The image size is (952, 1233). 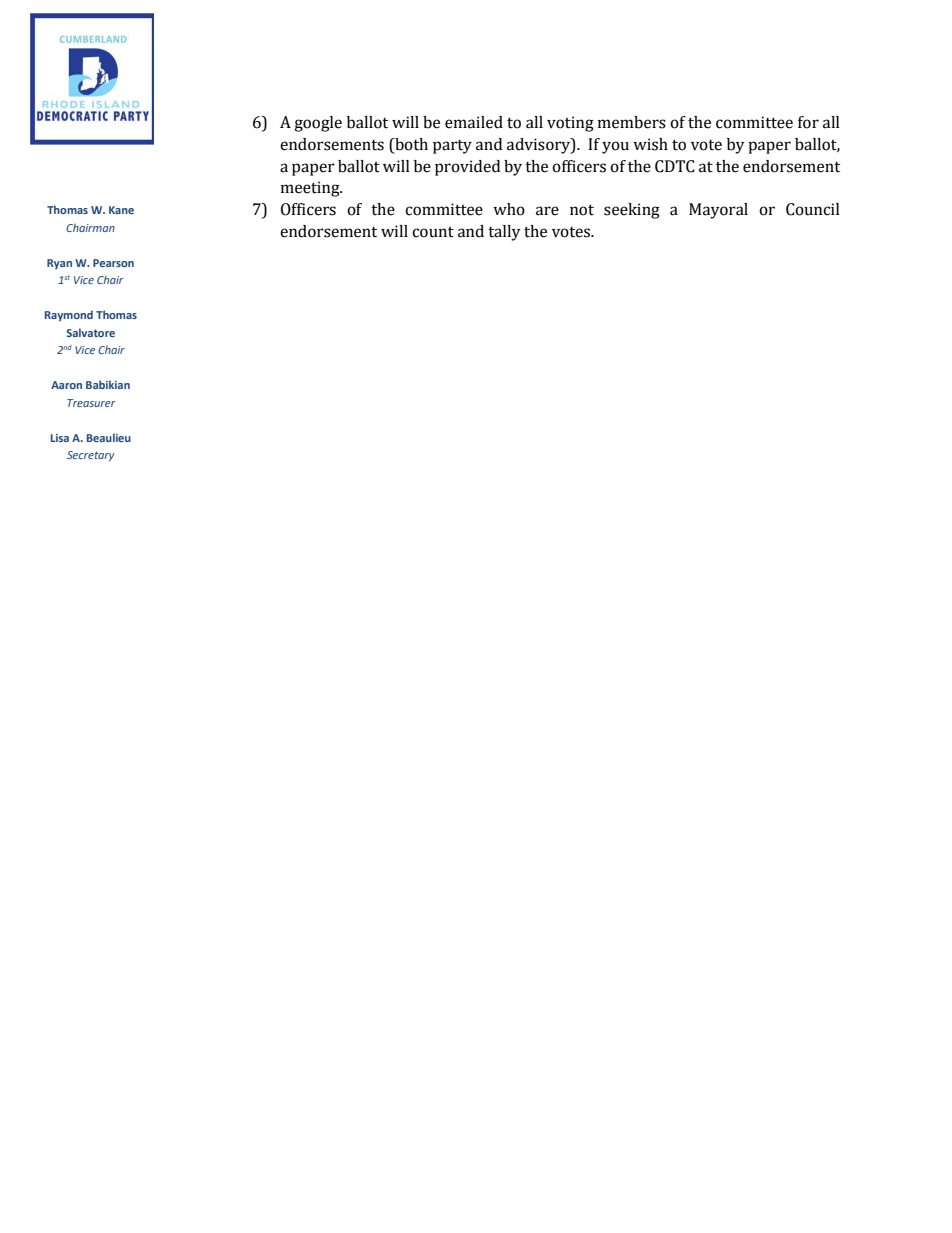 I want to click on Mayoral, so click(x=718, y=211).
